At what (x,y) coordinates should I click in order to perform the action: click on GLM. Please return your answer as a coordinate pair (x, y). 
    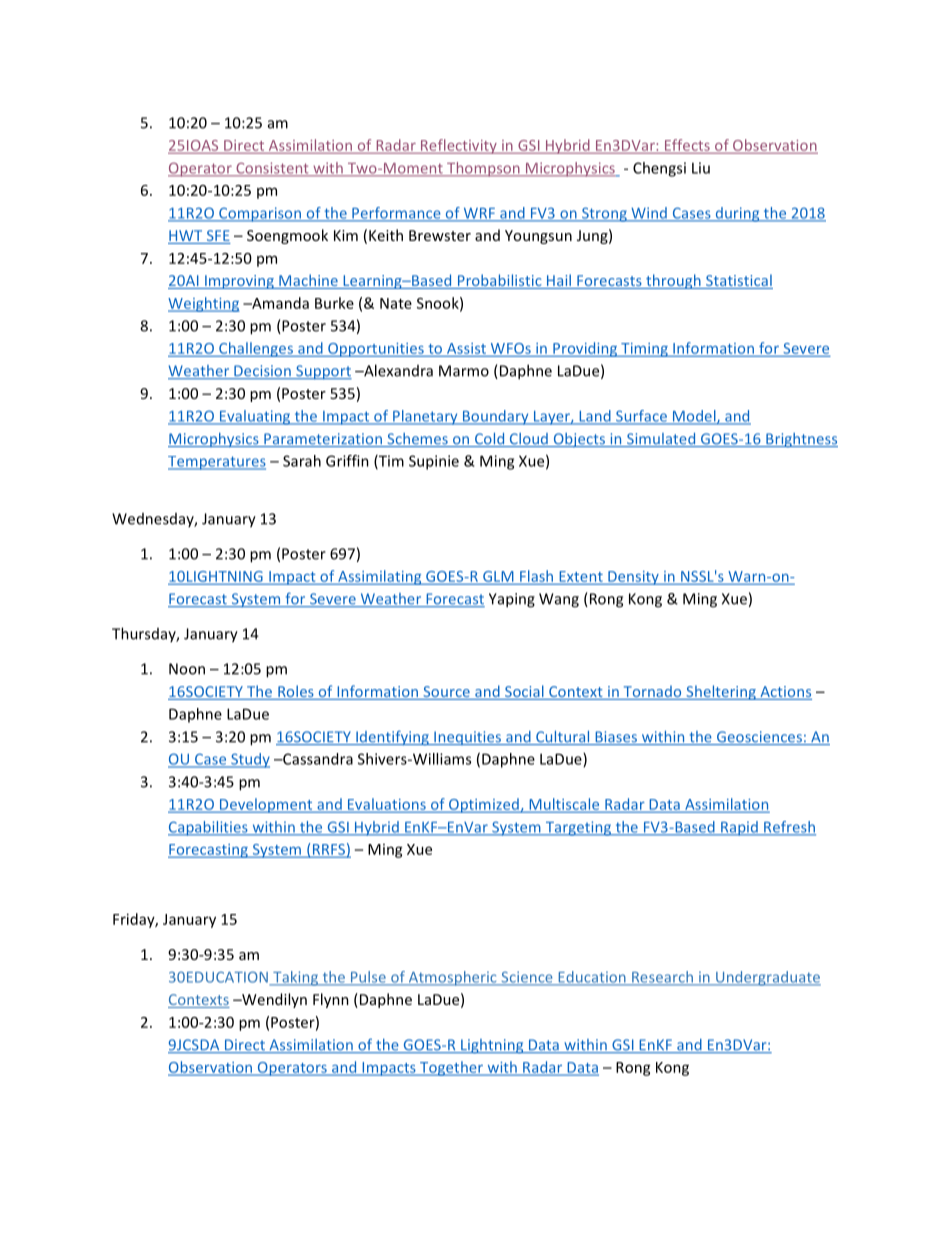
    Looking at the image, I should click on (498, 576).
